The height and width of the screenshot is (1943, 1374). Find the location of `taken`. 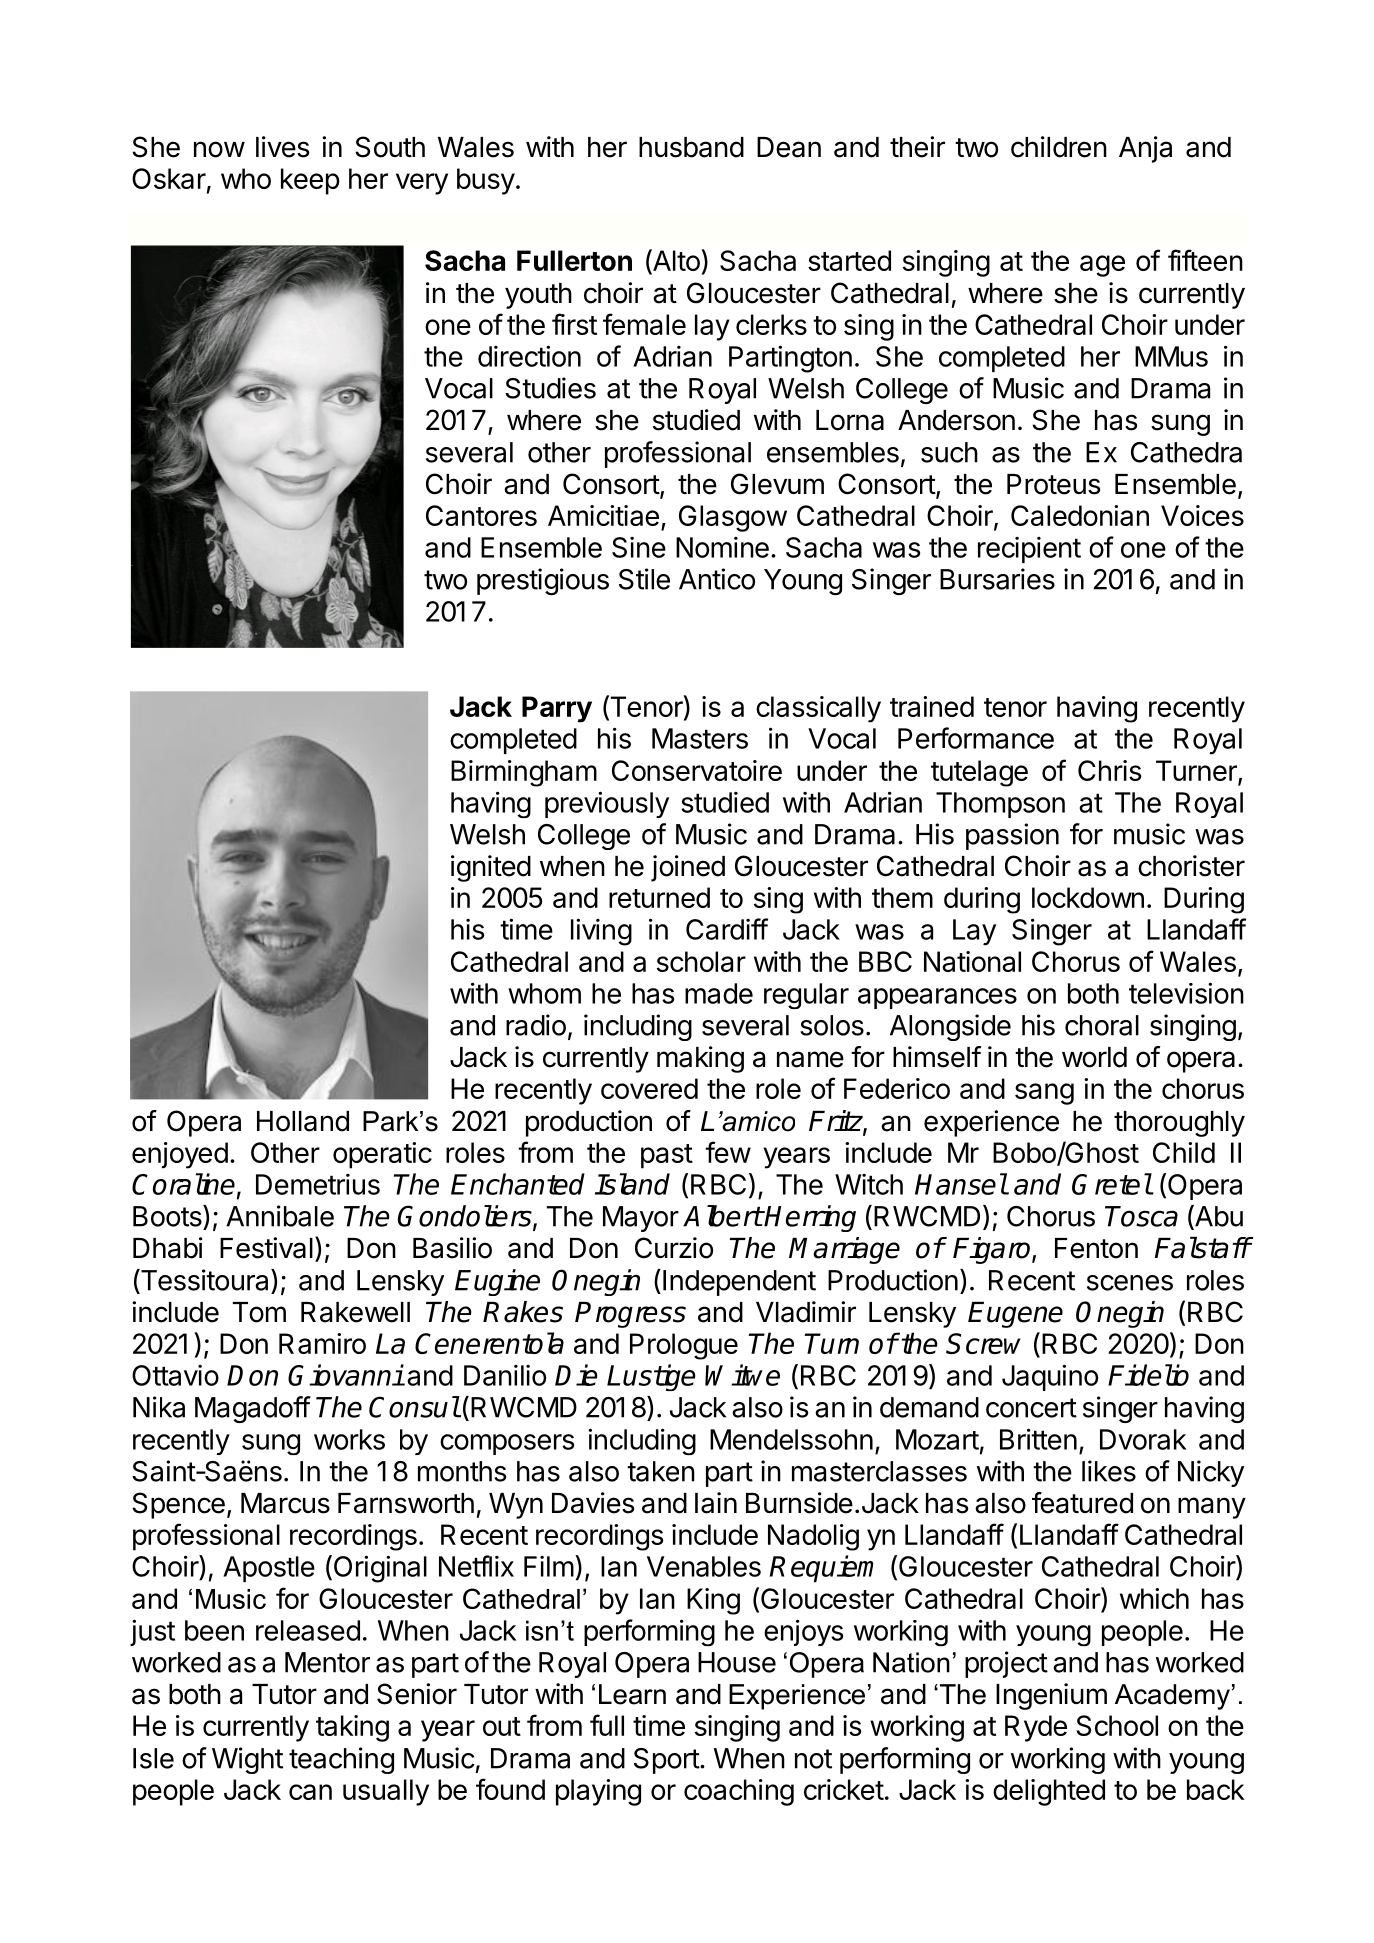

taken is located at coordinates (661, 1471).
